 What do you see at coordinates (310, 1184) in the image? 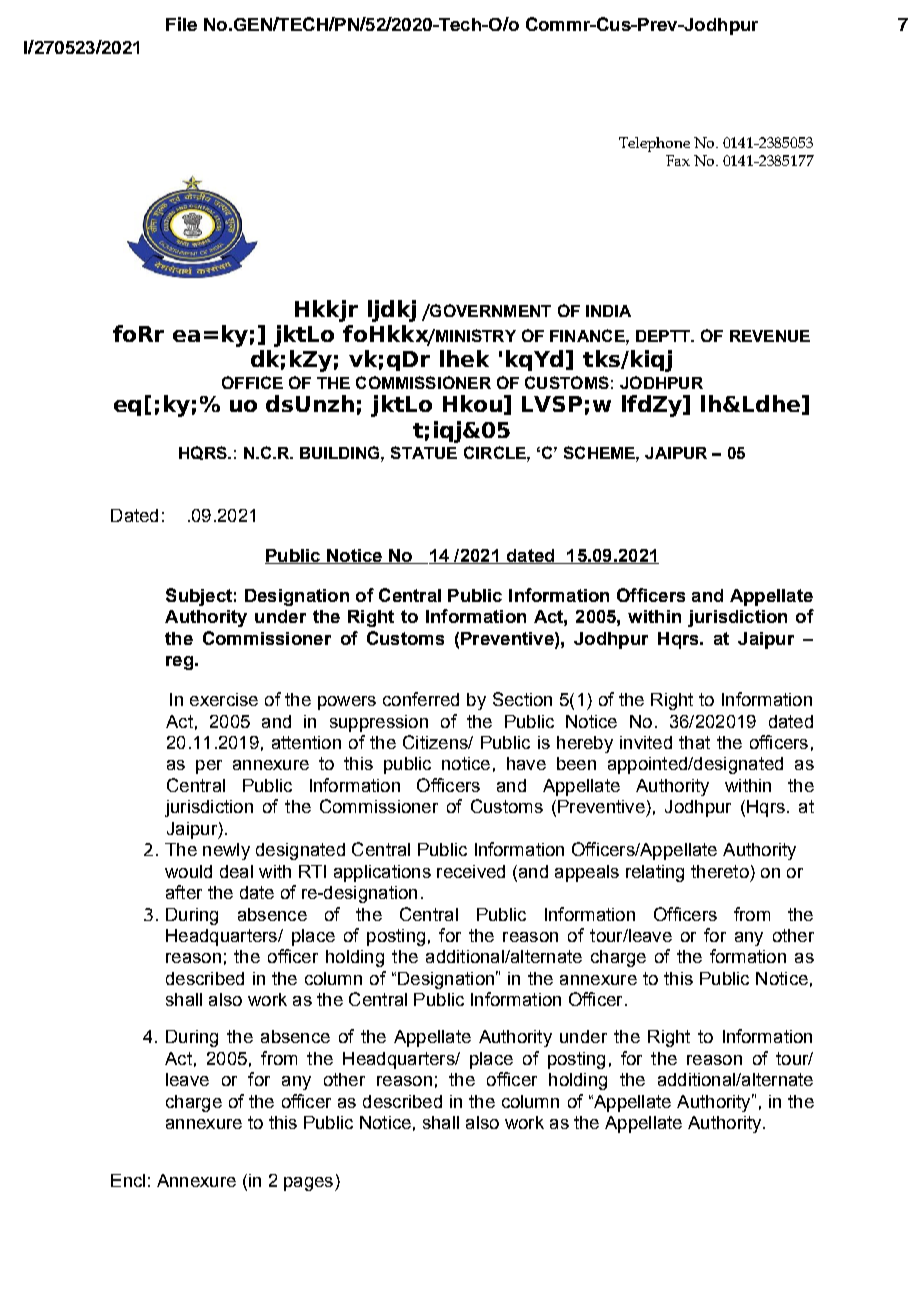
I see `pages` at bounding box center [310, 1184].
